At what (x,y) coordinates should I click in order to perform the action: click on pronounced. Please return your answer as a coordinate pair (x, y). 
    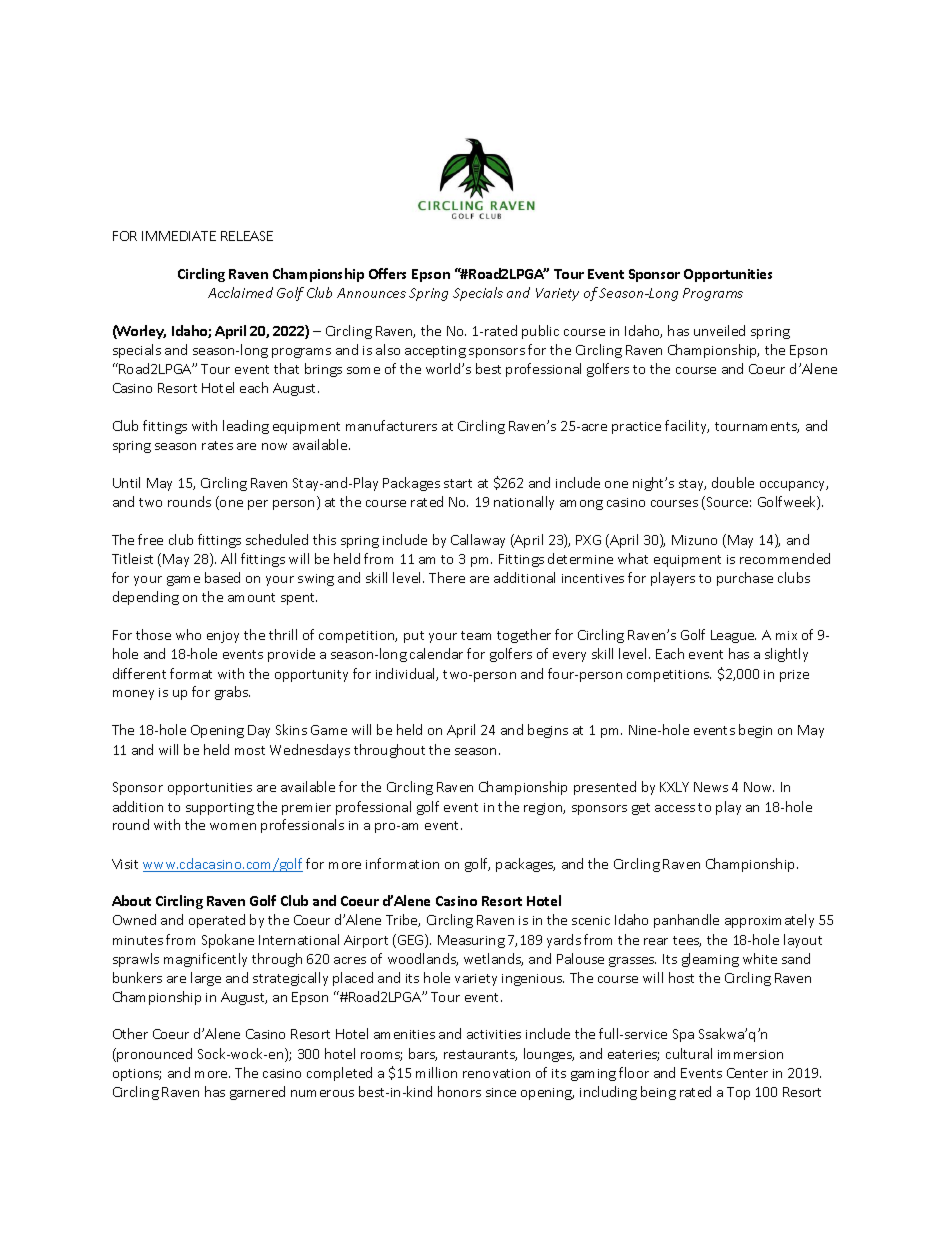
    Looking at the image, I should click on (153, 1055).
